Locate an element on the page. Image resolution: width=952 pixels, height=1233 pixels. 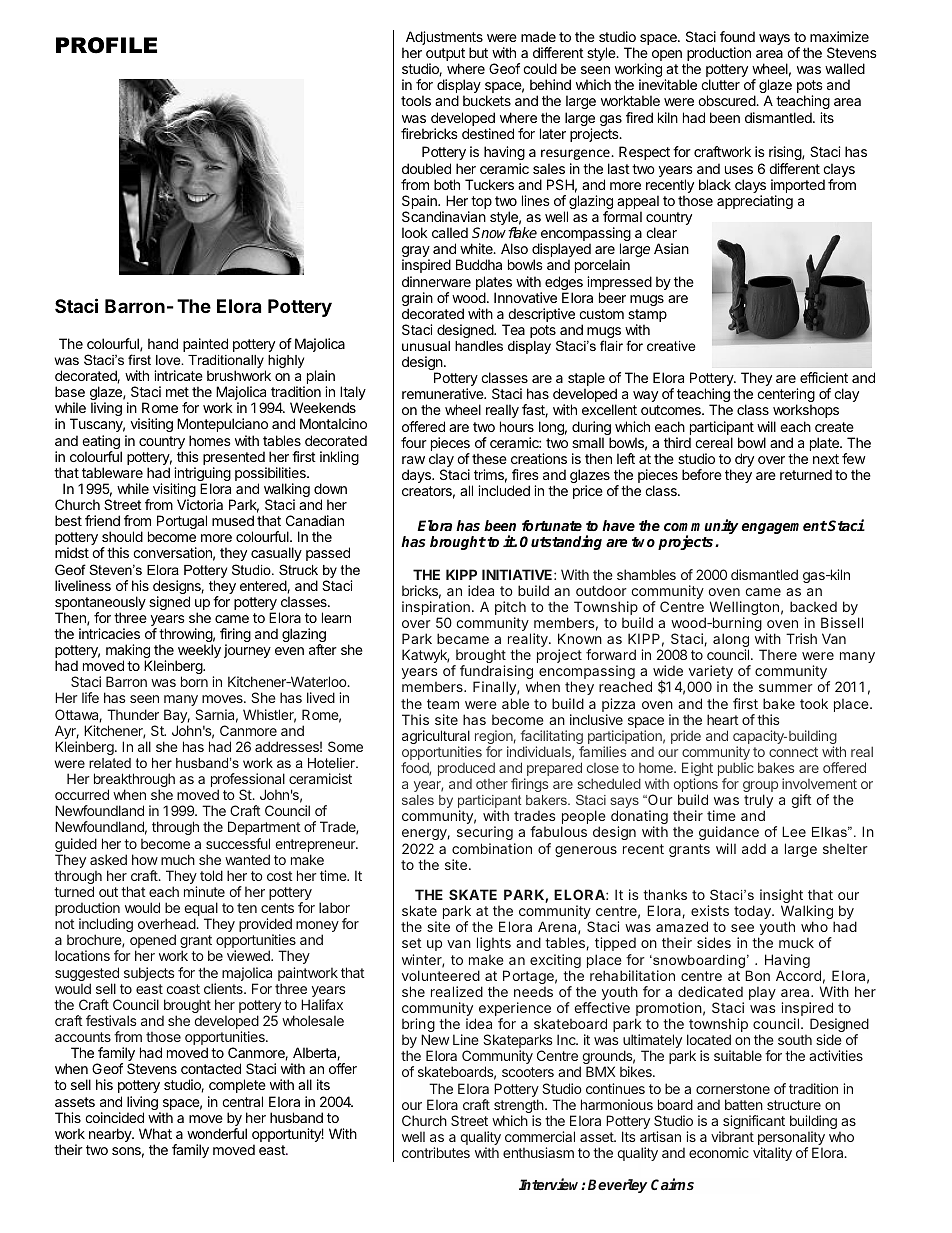
What is located at coordinates (155, 1133).
